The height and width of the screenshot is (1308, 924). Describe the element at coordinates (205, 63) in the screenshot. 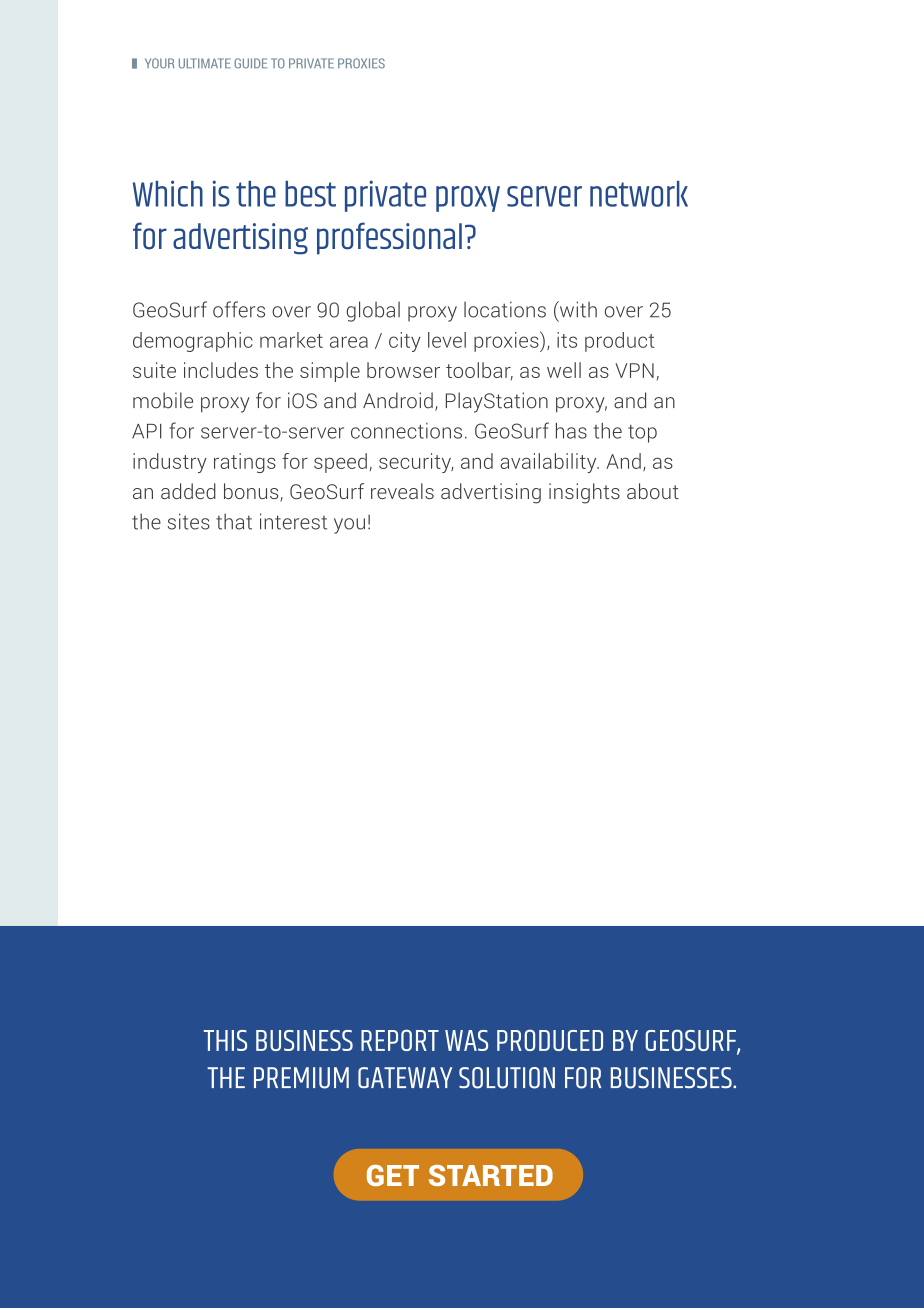

I see `ULTIMATE` at that location.
